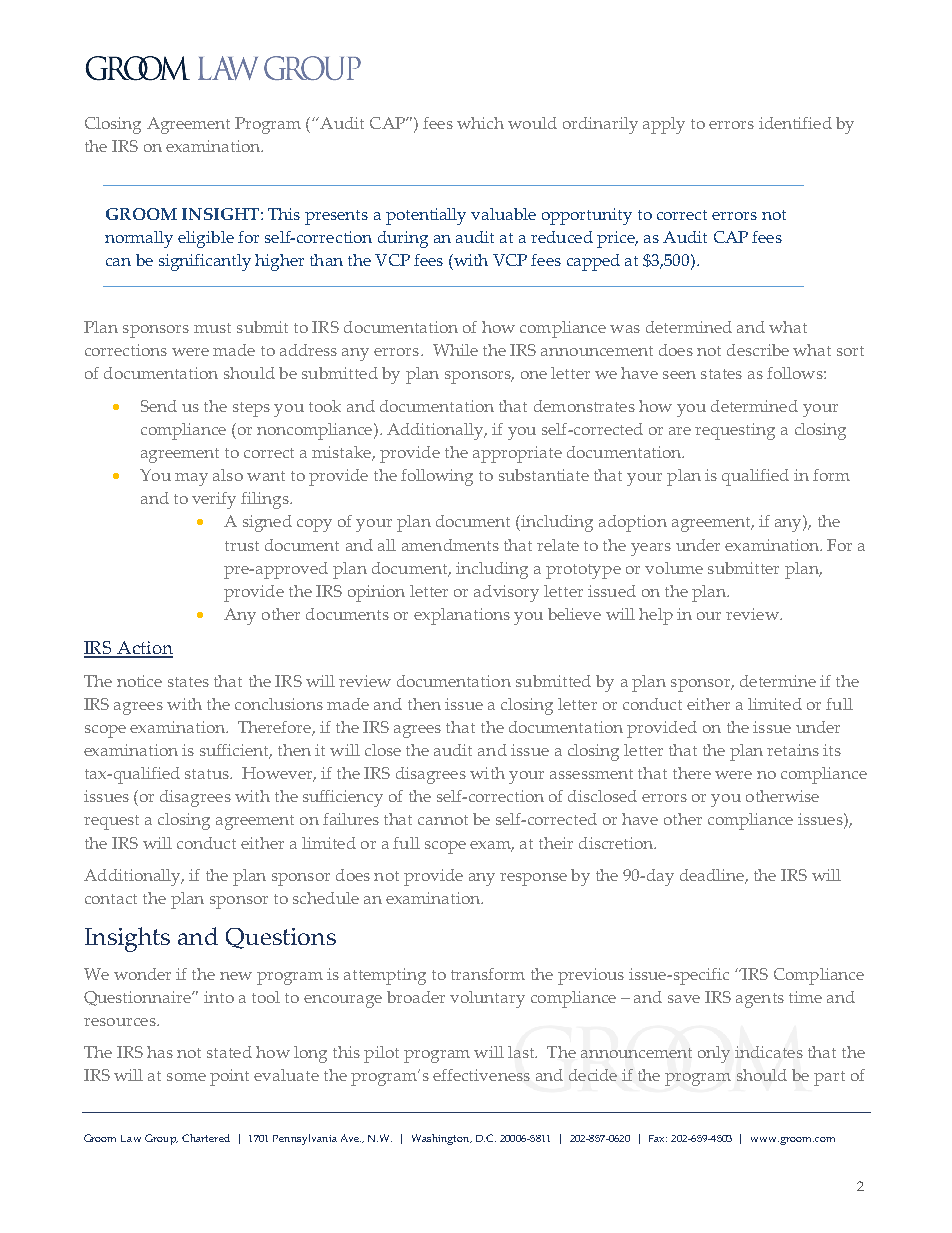  What do you see at coordinates (795, 123) in the screenshot?
I see `identified` at bounding box center [795, 123].
